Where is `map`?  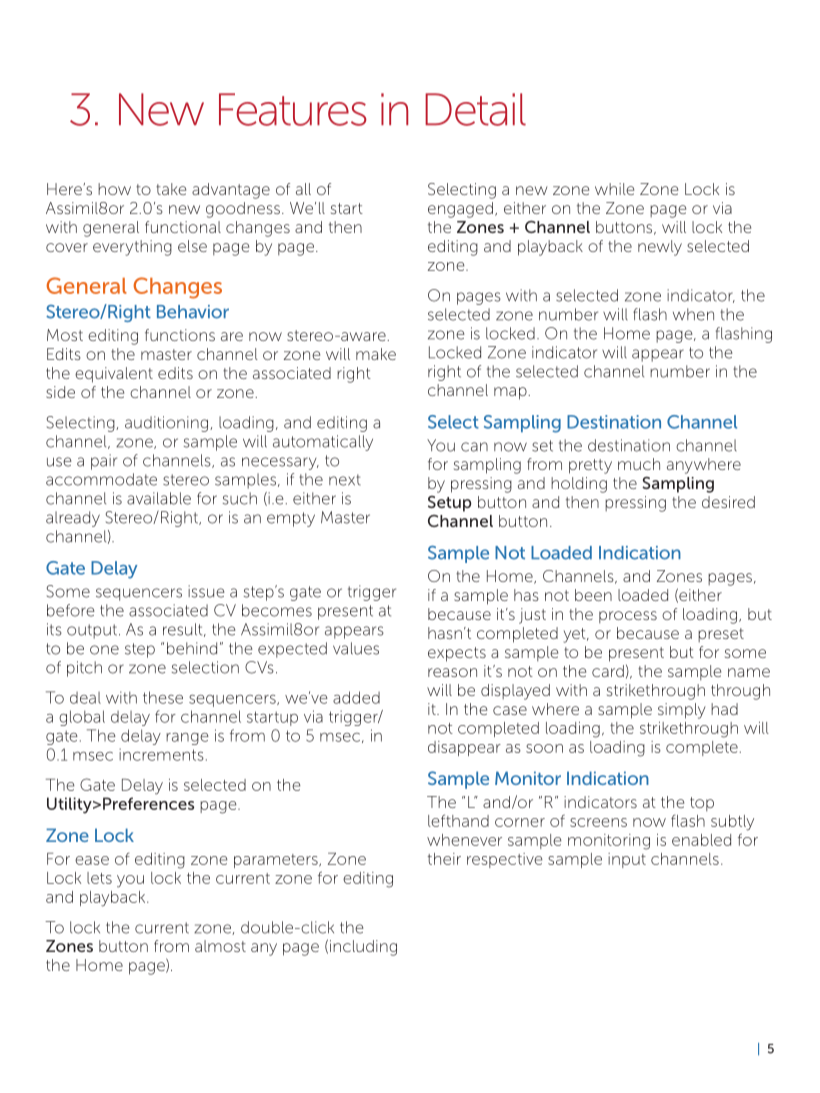 map is located at coordinates (511, 393).
